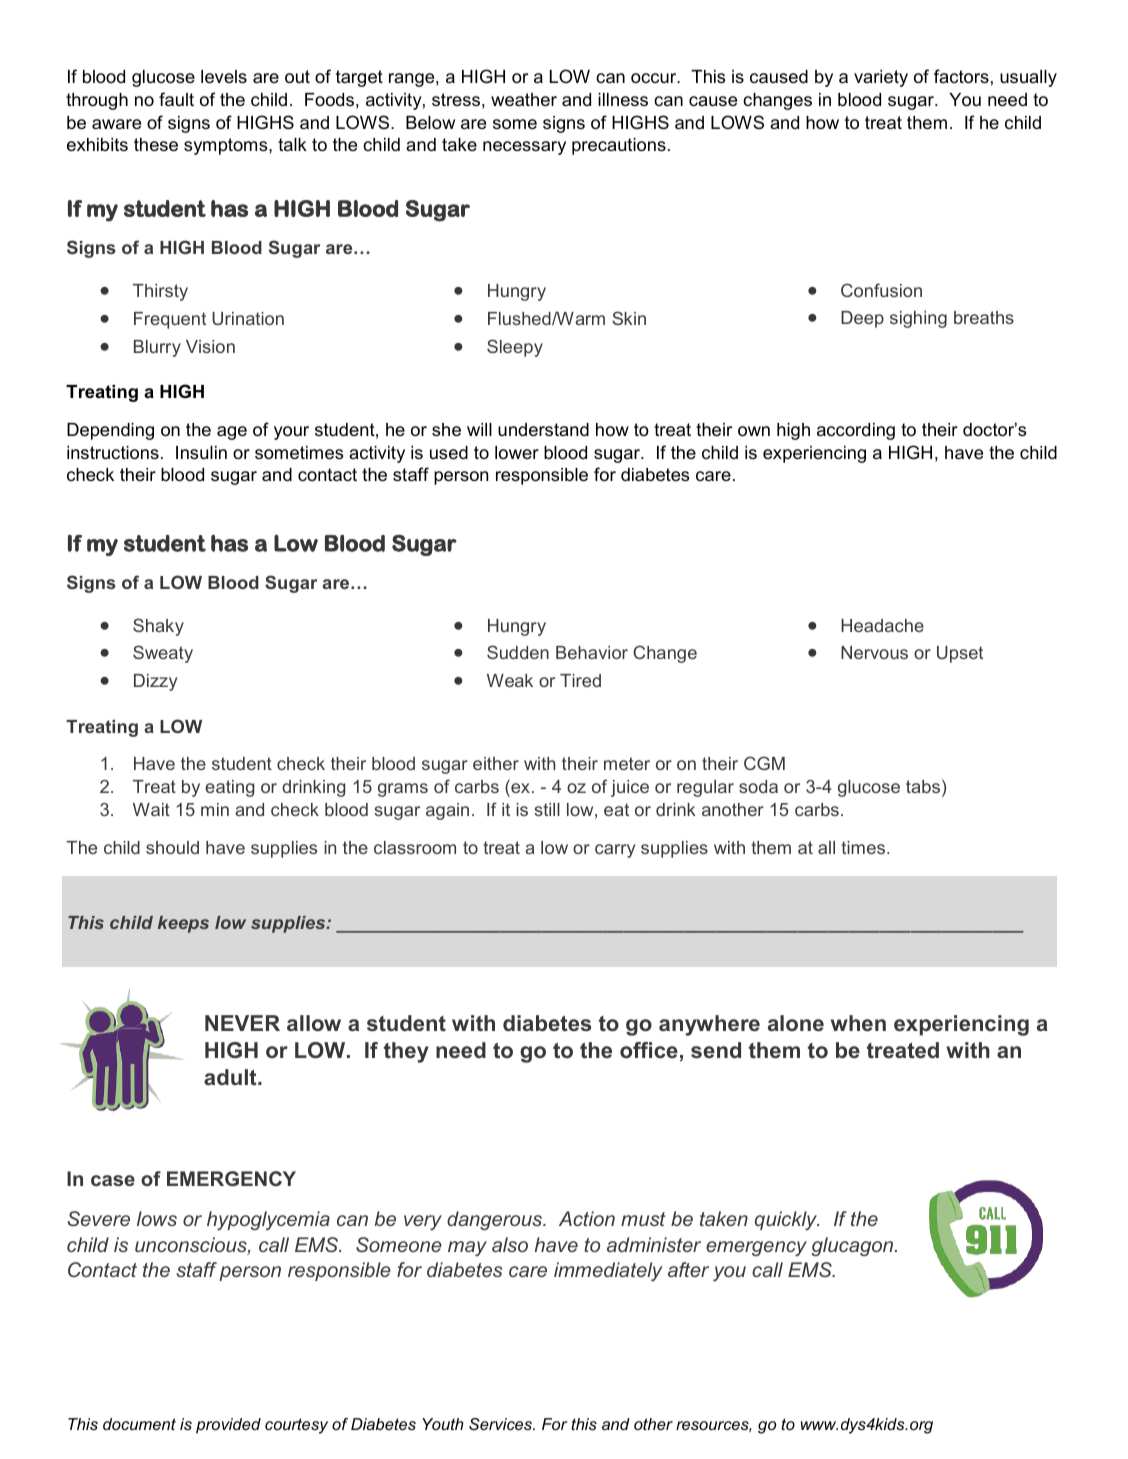  I want to click on lower, so click(517, 452).
